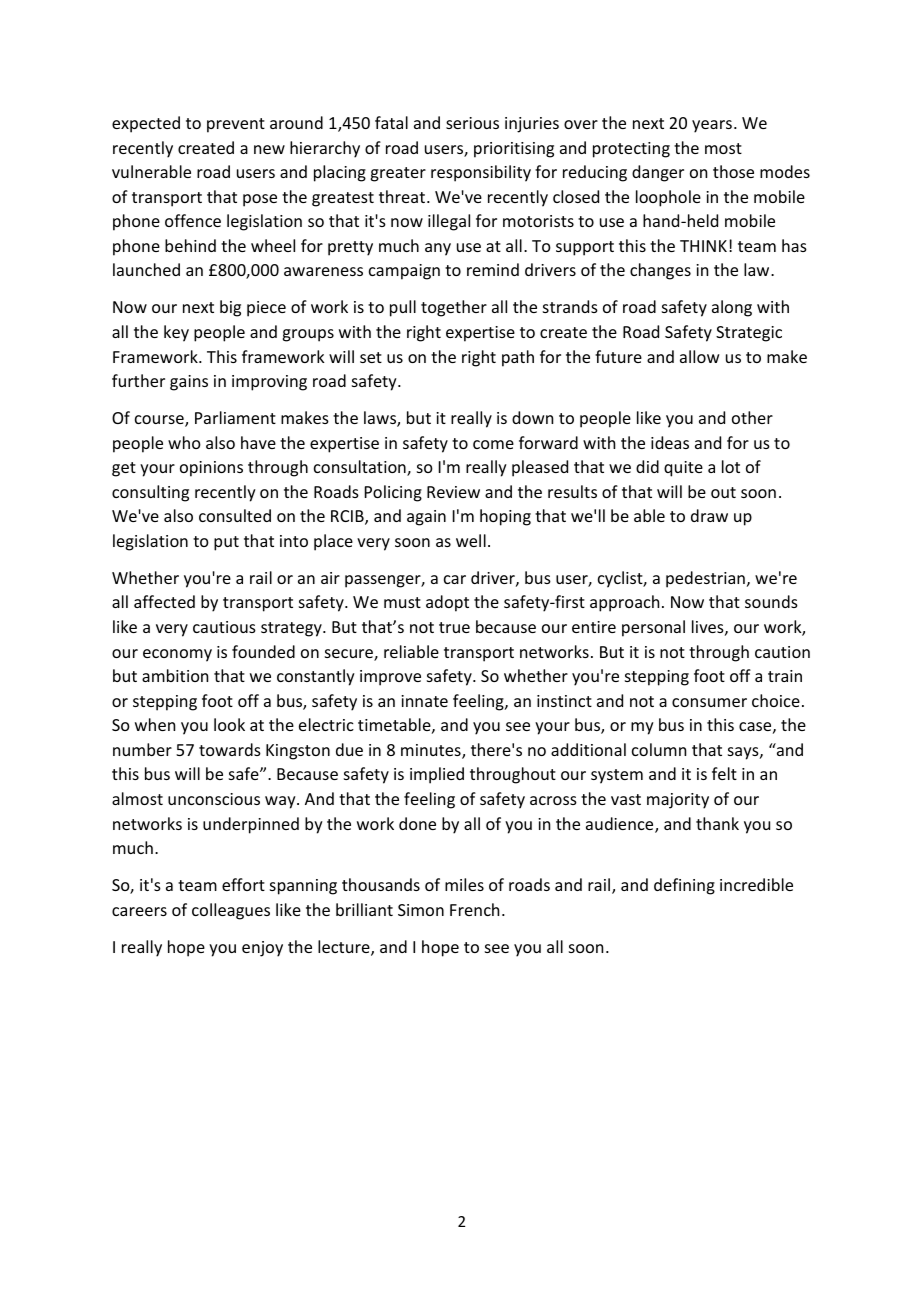  I want to click on pedestrian, so click(705, 579).
